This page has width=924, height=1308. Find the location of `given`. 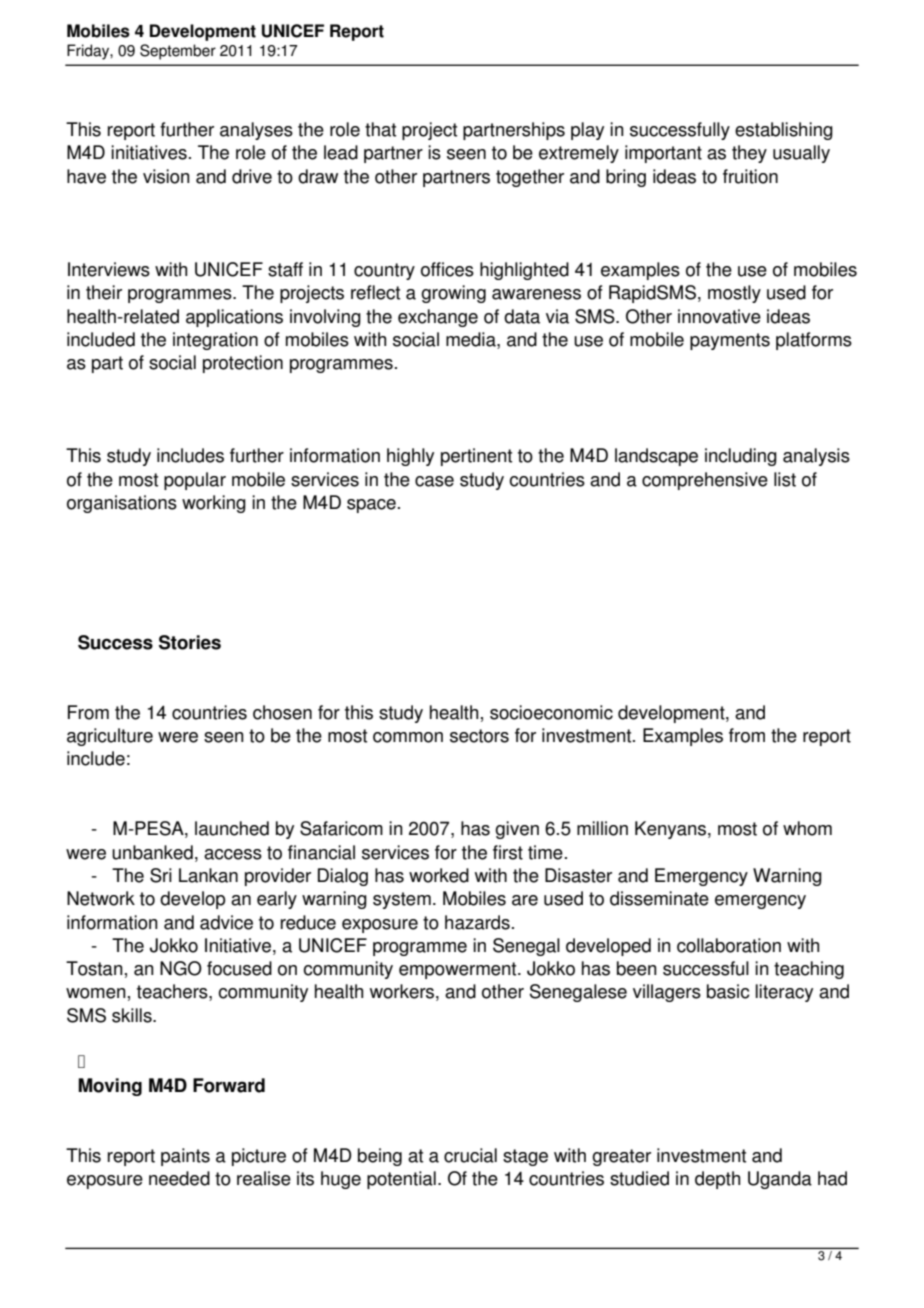

given is located at coordinates (517, 830).
